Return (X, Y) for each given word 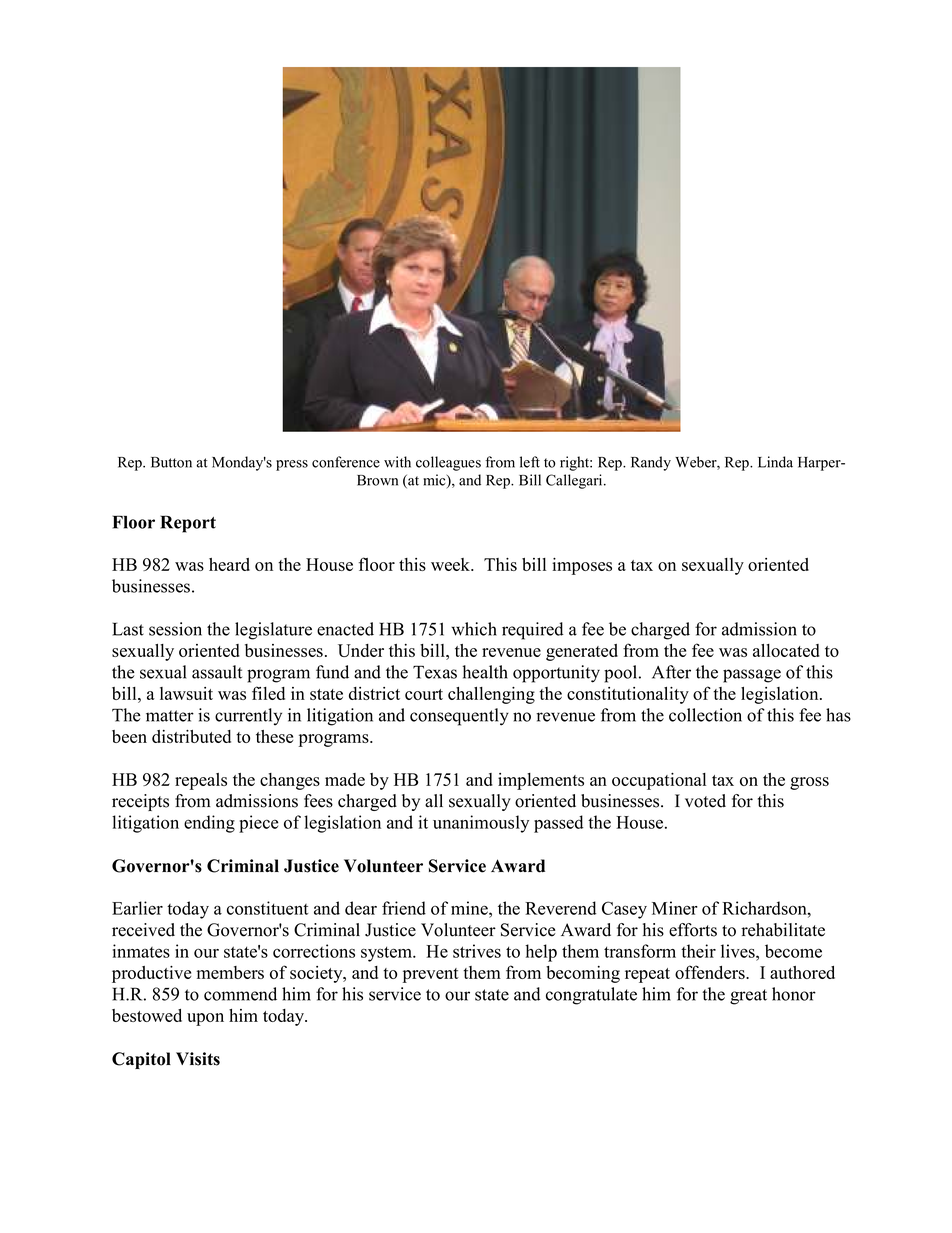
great (748, 997)
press (292, 465)
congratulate (591, 996)
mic (435, 481)
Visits (198, 1059)
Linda (775, 462)
